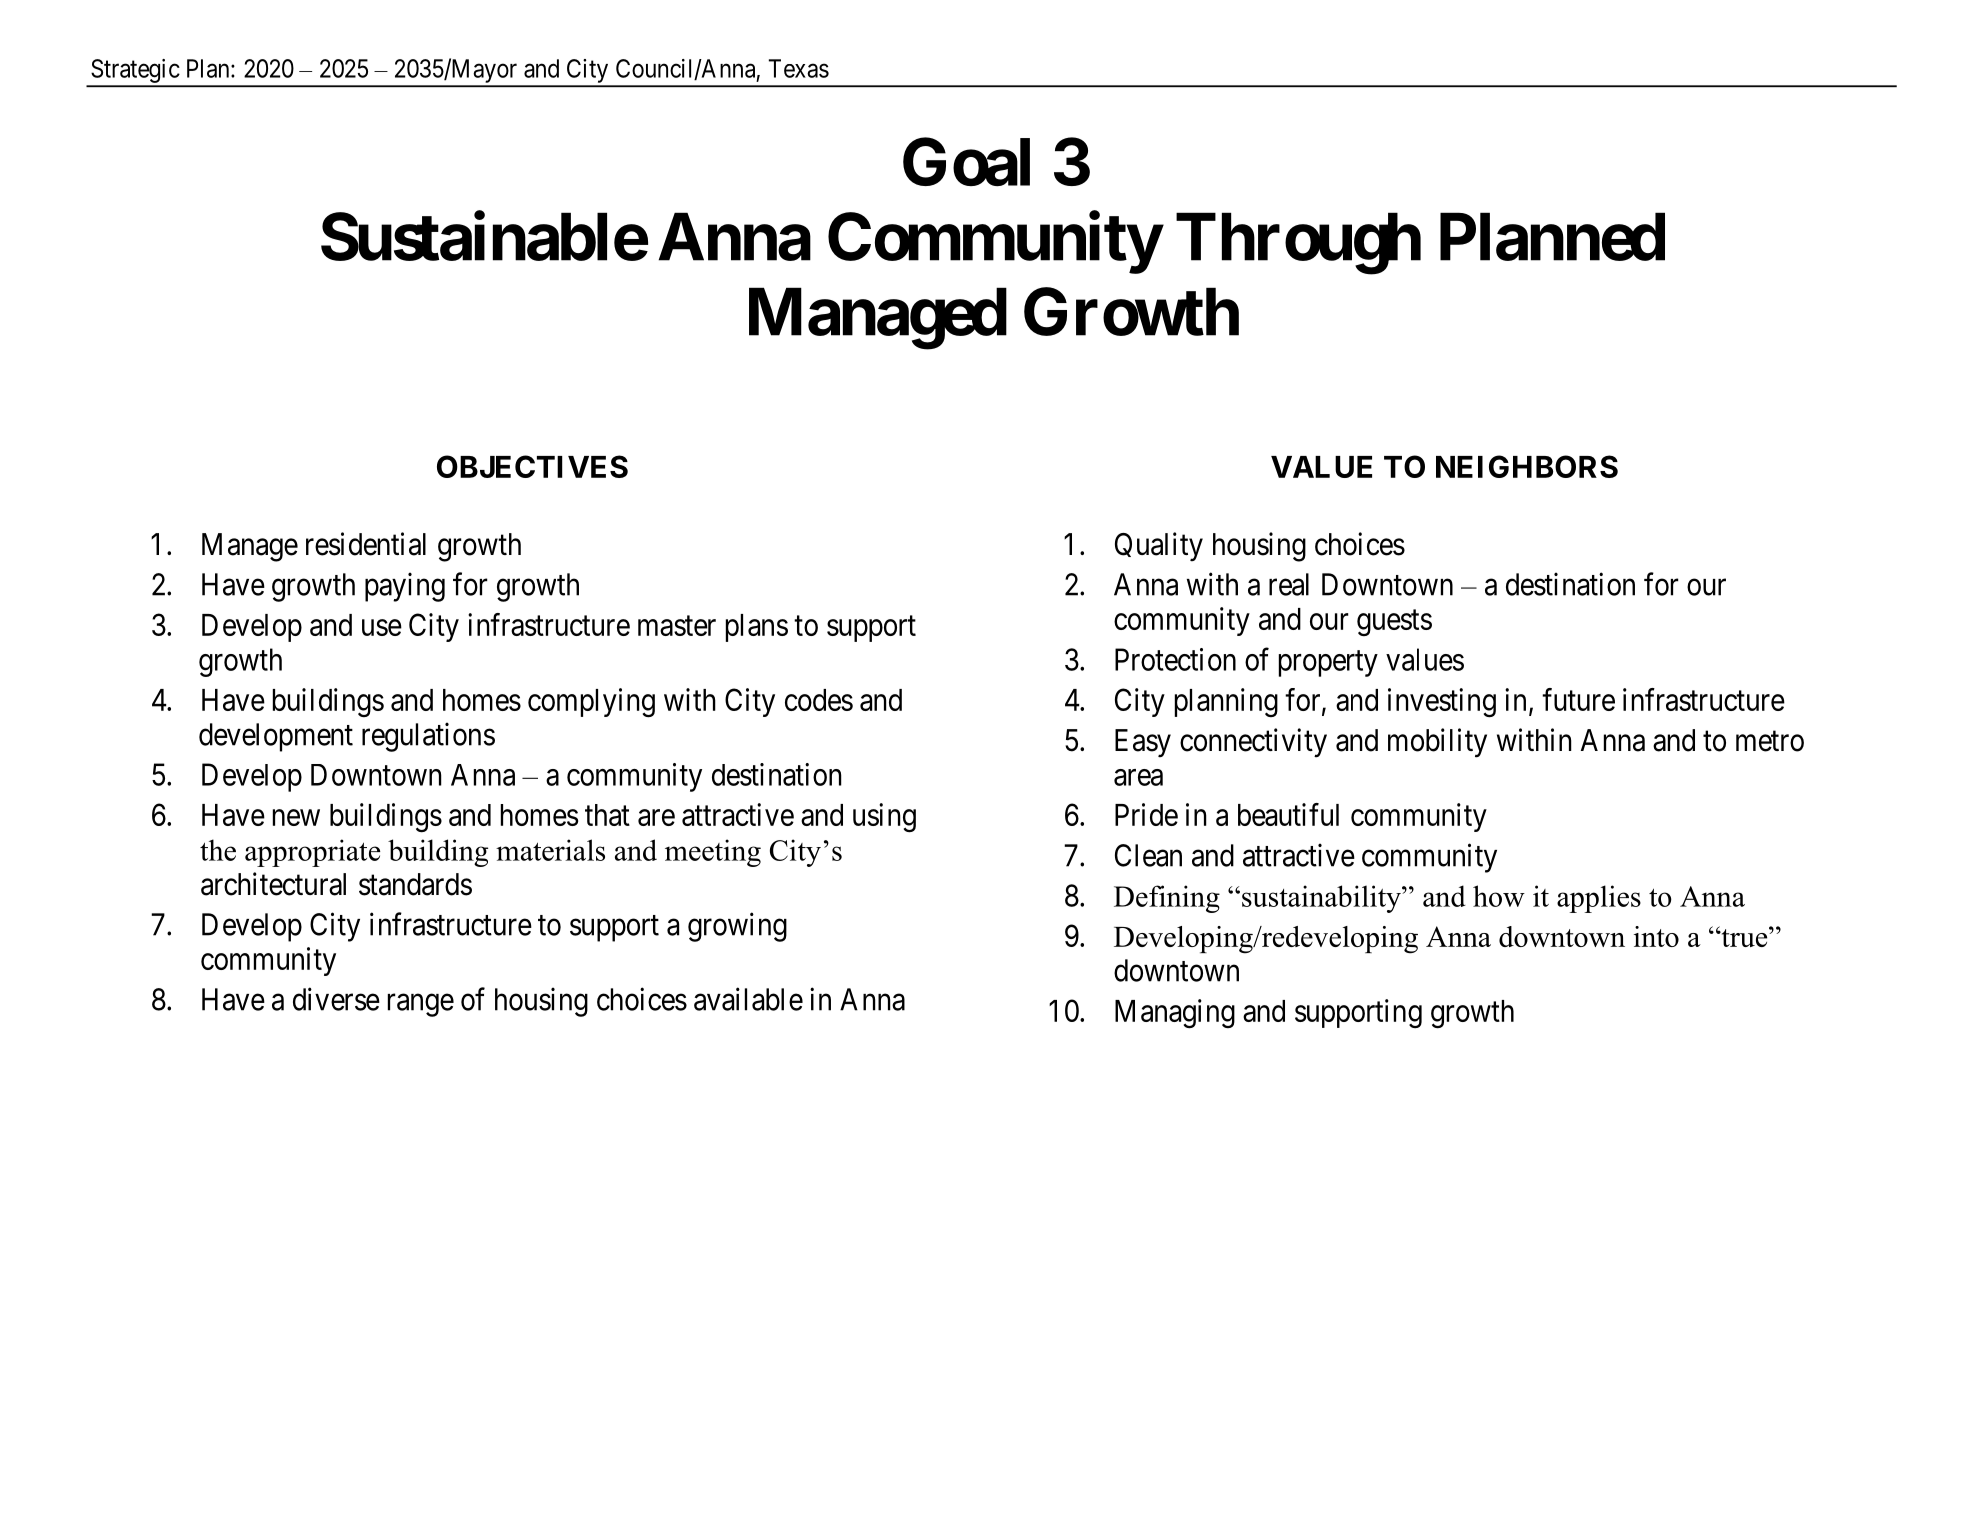 The image size is (1983, 1533). Describe the element at coordinates (405, 587) in the screenshot. I see `paying` at that location.
